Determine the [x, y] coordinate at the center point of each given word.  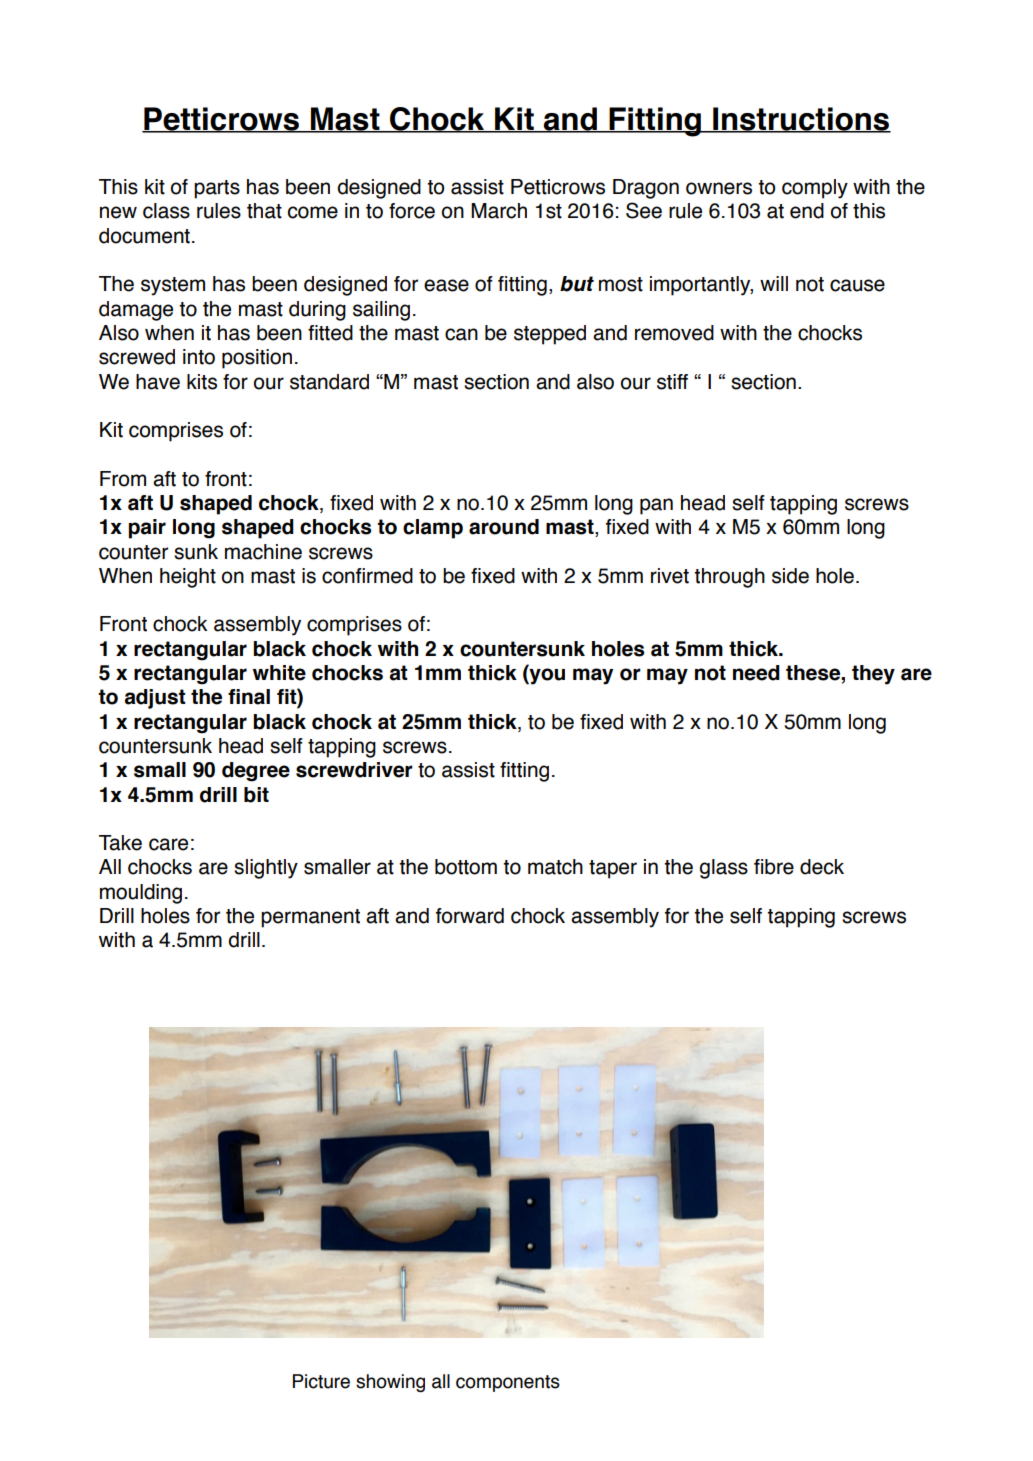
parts [217, 189]
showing [390, 1383]
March [499, 211]
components [508, 1383]
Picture [321, 1381]
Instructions [801, 120]
